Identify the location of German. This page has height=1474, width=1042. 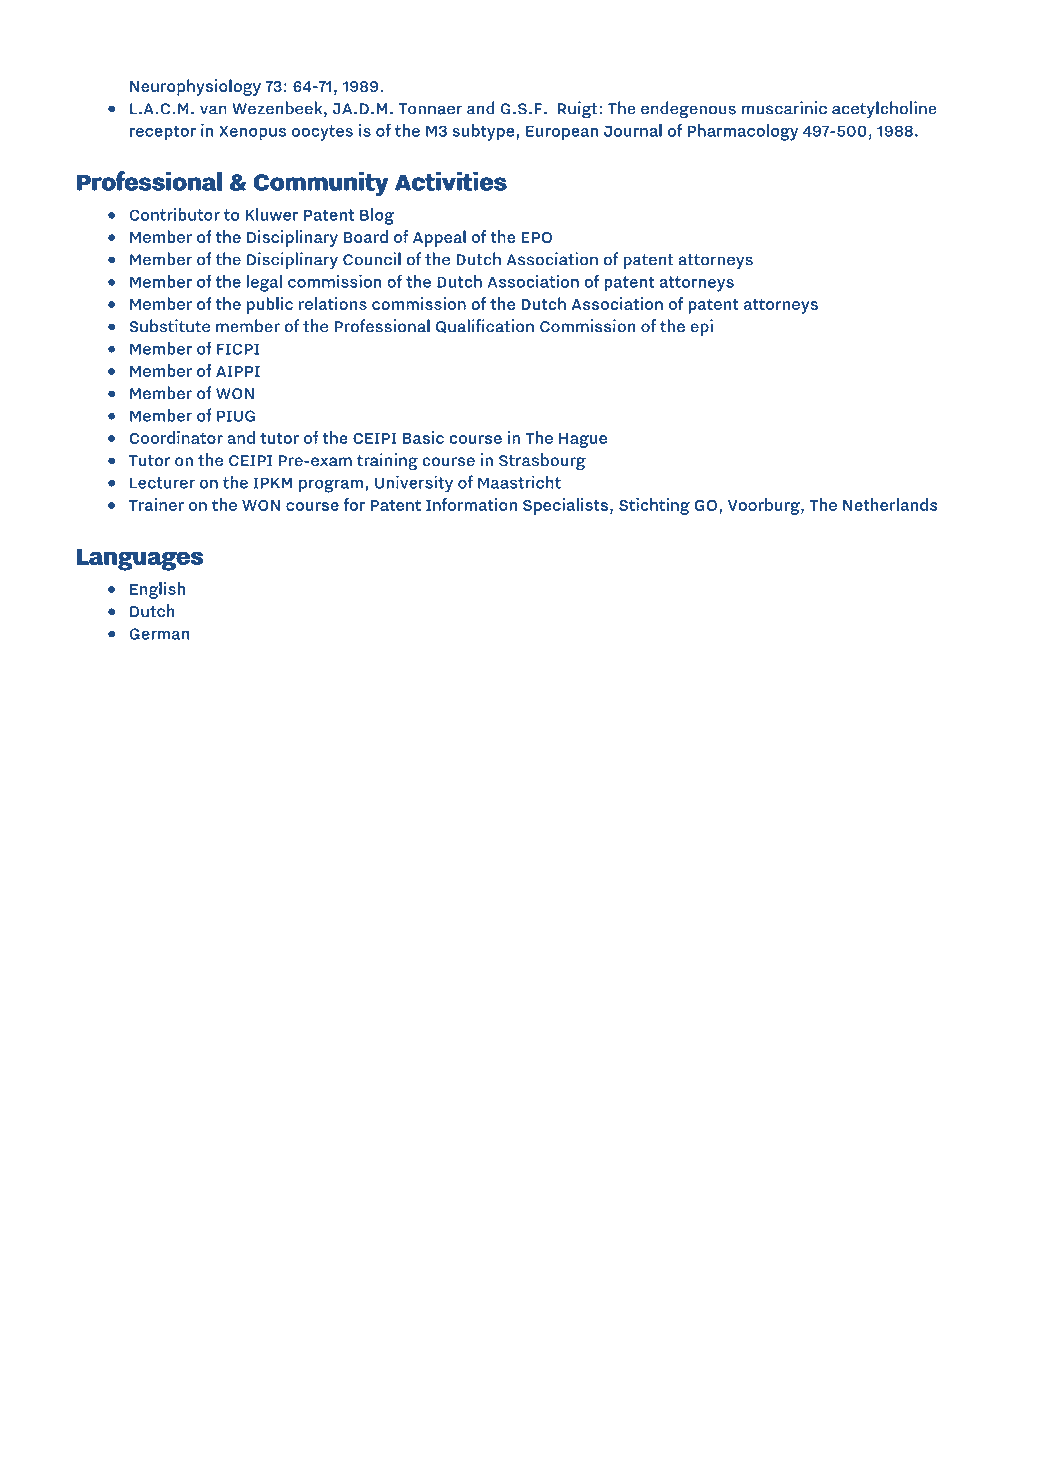
(160, 634).
